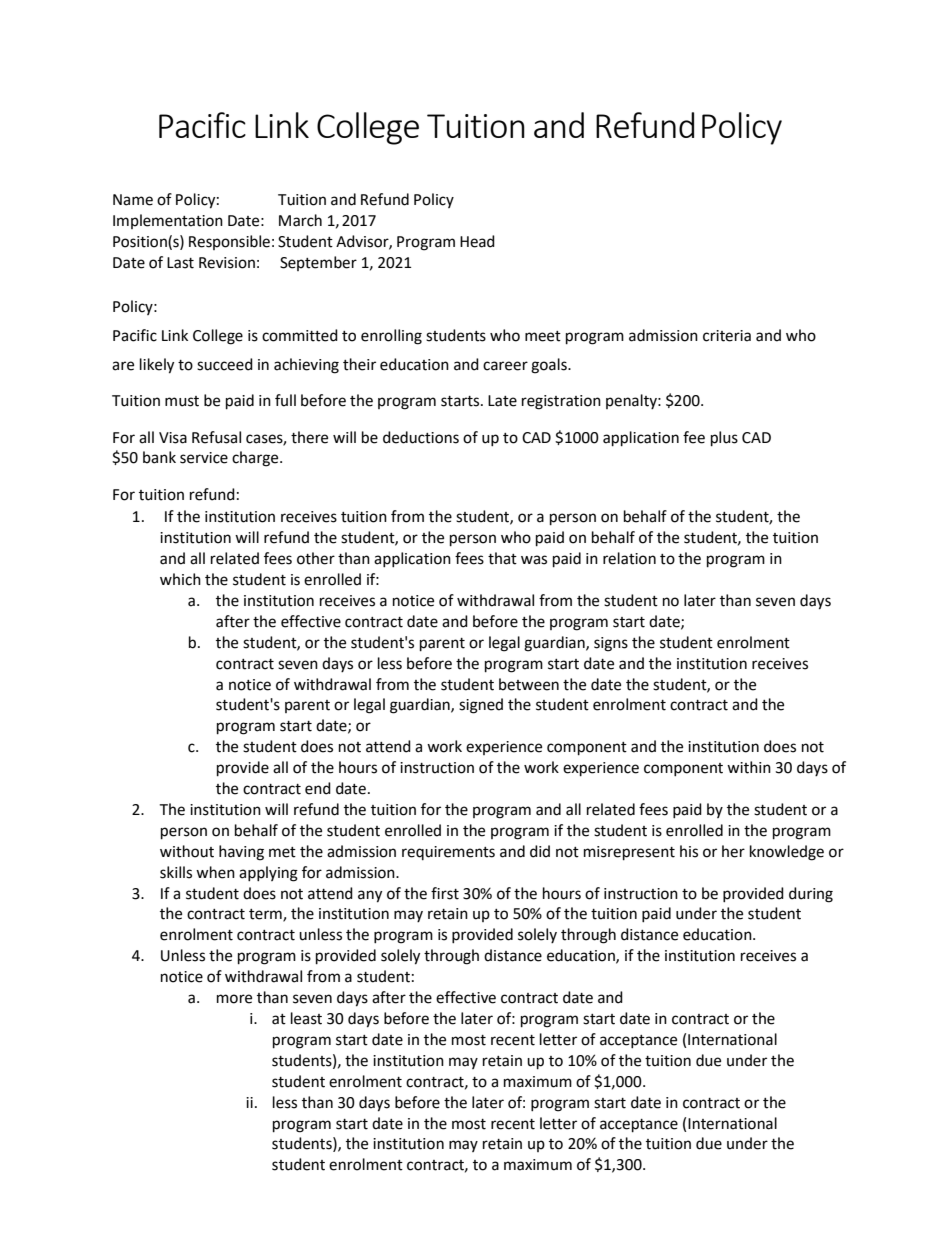  Describe the element at coordinates (445, 893) in the document. I see `first` at that location.
